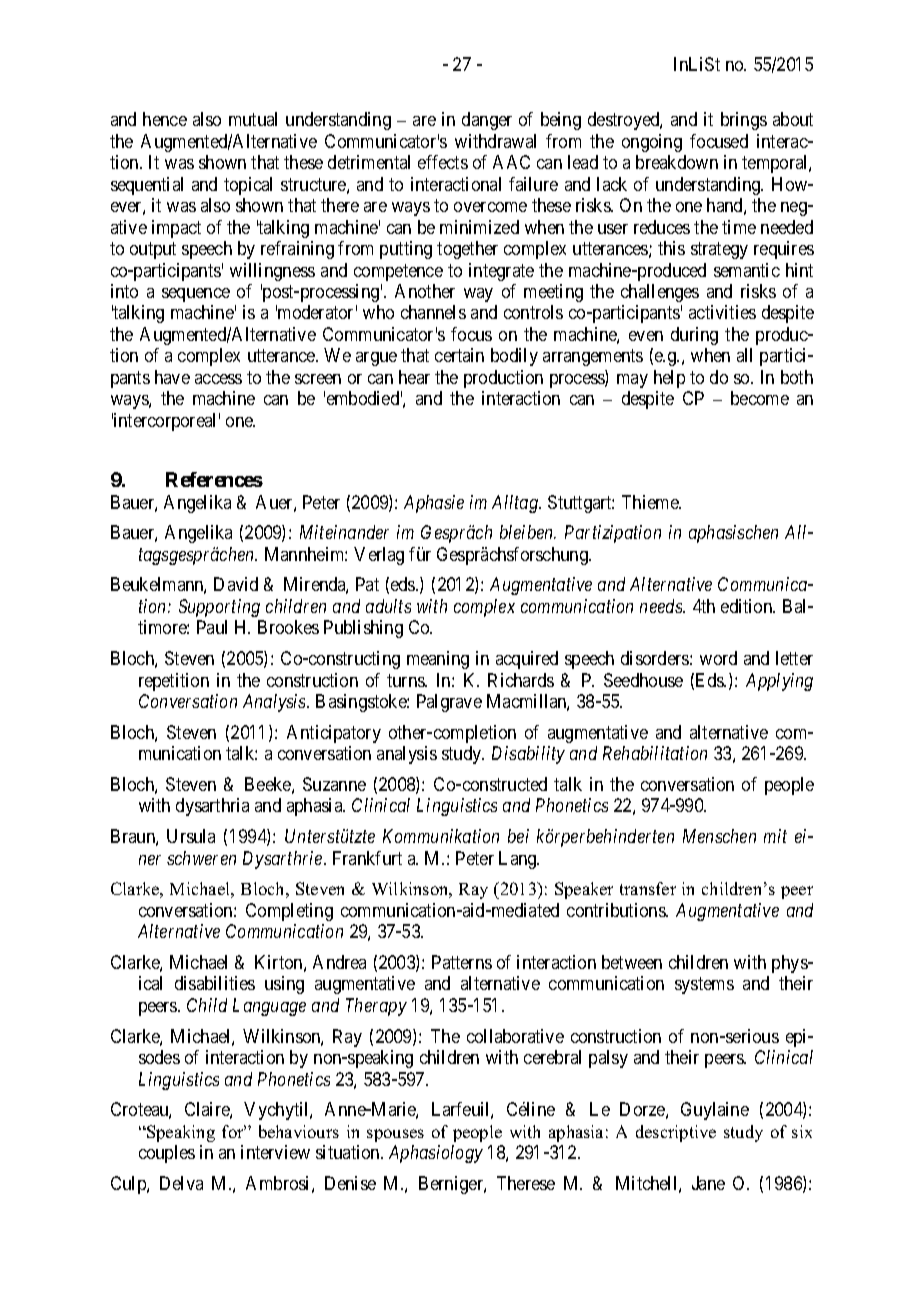 The height and width of the page is (1308, 924). Describe the element at coordinates (438, 660) in the page. I see `meaning` at that location.
